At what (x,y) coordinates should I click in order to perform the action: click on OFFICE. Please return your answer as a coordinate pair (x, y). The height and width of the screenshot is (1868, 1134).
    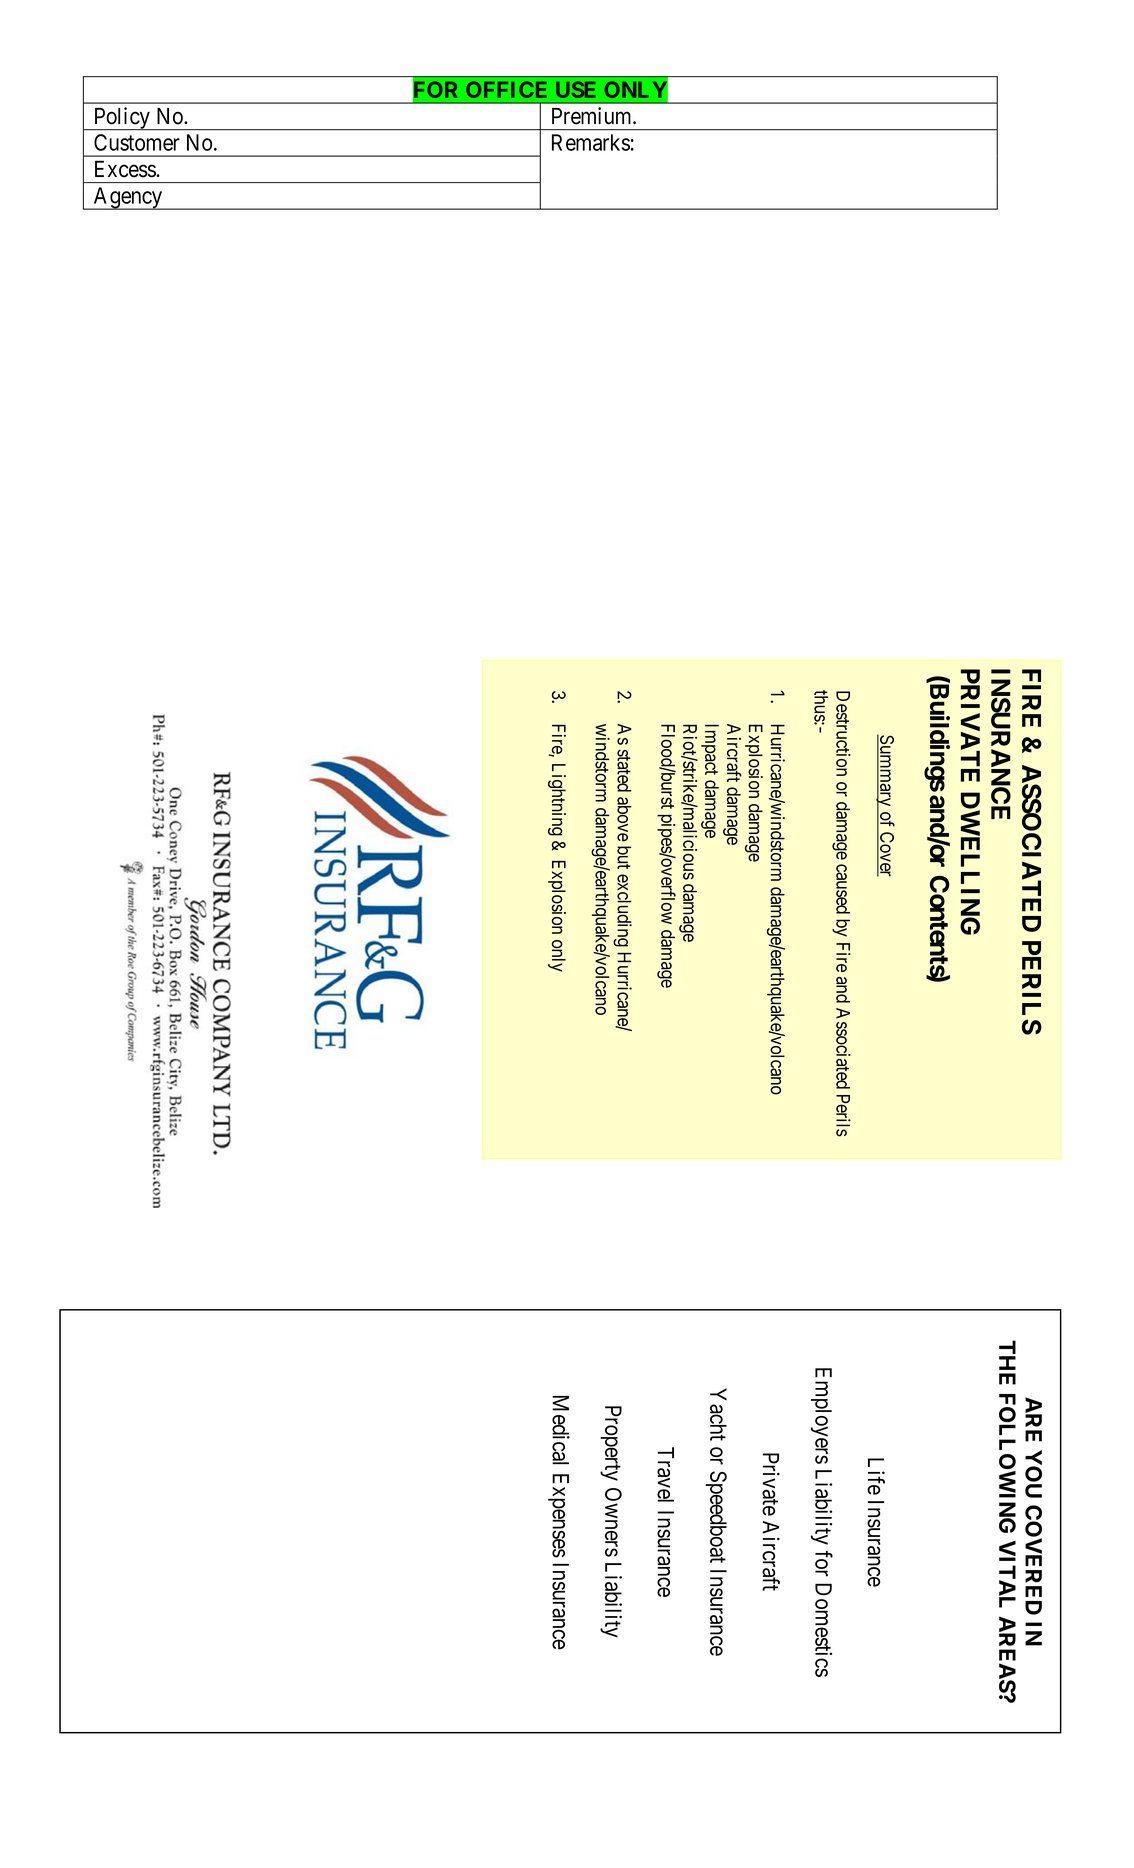
    Looking at the image, I should click on (506, 89).
